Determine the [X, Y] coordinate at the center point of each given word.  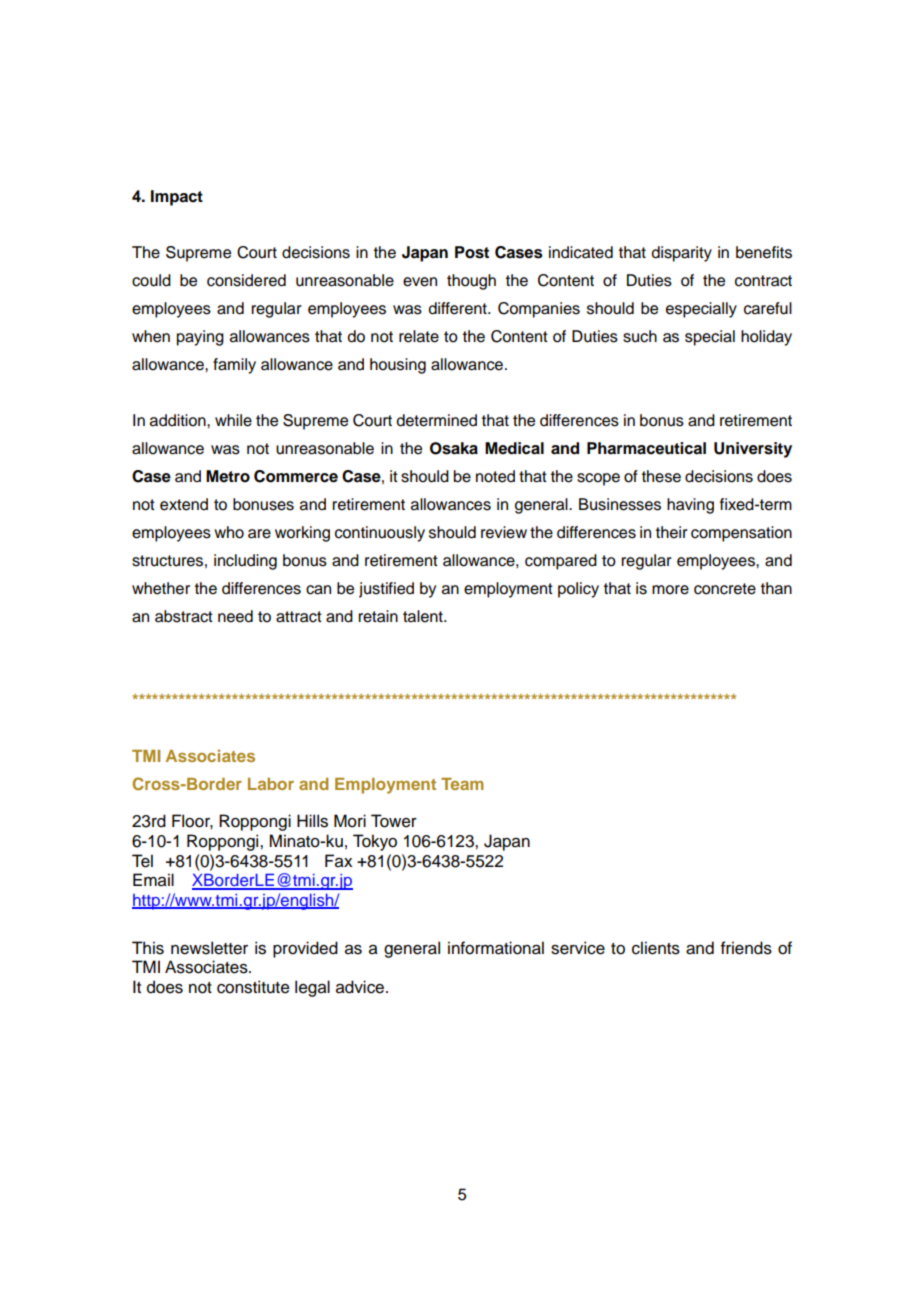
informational [496, 948]
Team [462, 784]
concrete [725, 589]
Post [472, 252]
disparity [681, 254]
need [235, 616]
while [233, 420]
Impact [177, 198]
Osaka [454, 448]
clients [656, 948]
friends [746, 948]
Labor [271, 784]
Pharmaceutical [646, 448]
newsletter [209, 948]
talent [424, 616]
